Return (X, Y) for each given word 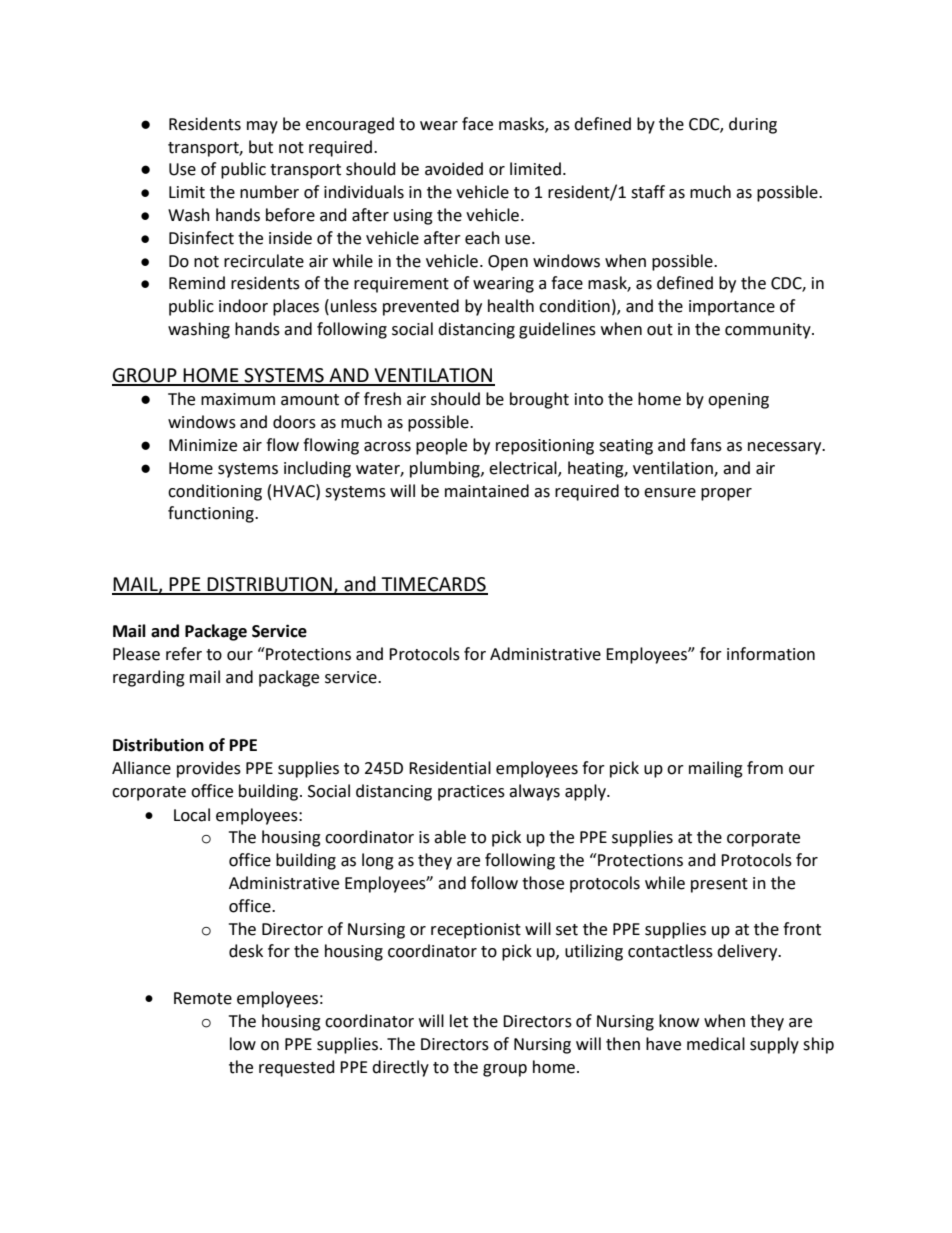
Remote (203, 998)
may (262, 127)
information (771, 654)
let (459, 1021)
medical (716, 1044)
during (753, 125)
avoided (454, 169)
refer (184, 654)
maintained (487, 491)
